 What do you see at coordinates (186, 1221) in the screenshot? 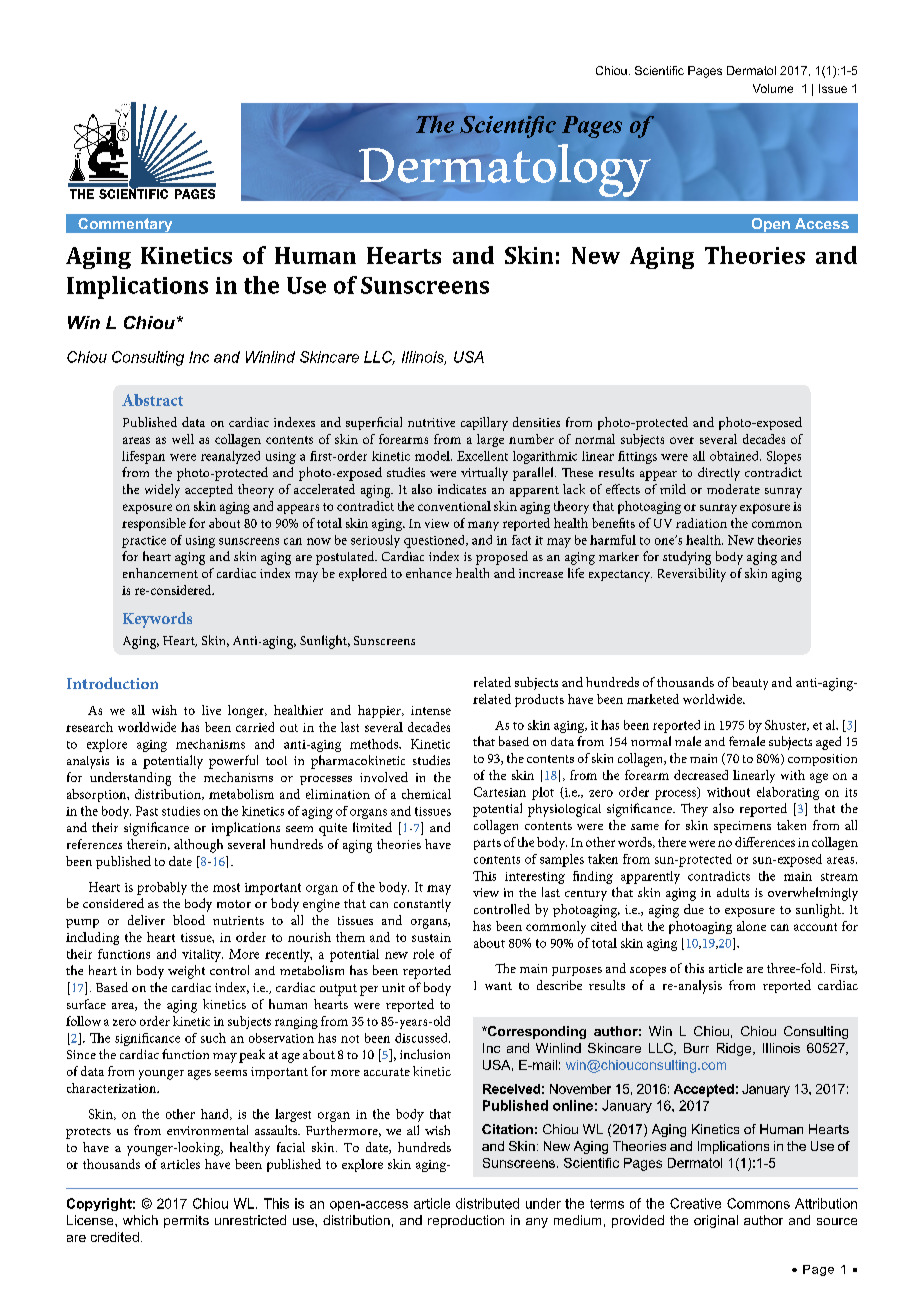
I see `permits` at bounding box center [186, 1221].
